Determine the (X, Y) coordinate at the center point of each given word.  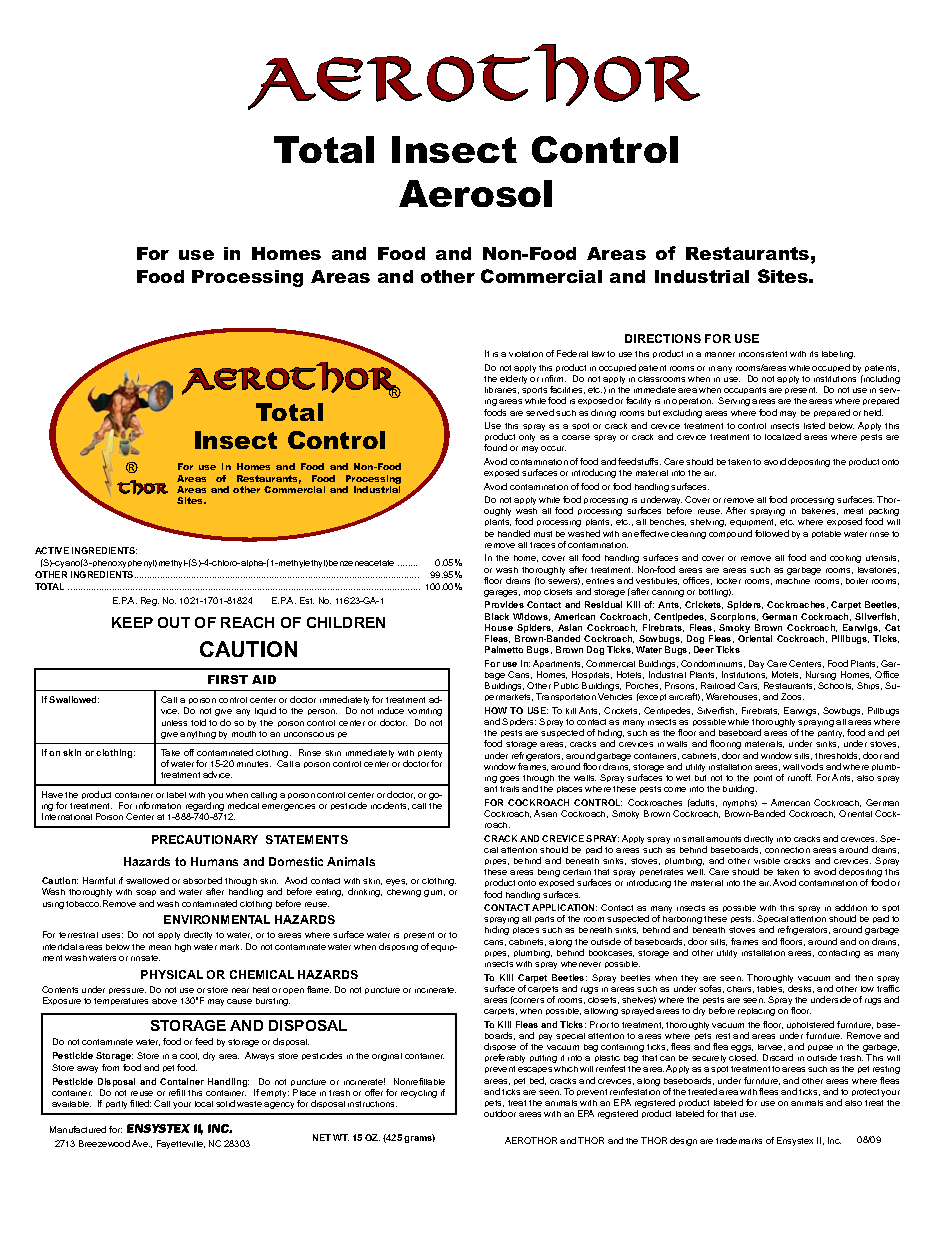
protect (865, 1092)
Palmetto (504, 649)
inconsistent (763, 354)
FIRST (228, 679)
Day (756, 664)
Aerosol (475, 193)
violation (526, 354)
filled (140, 1103)
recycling (419, 1094)
